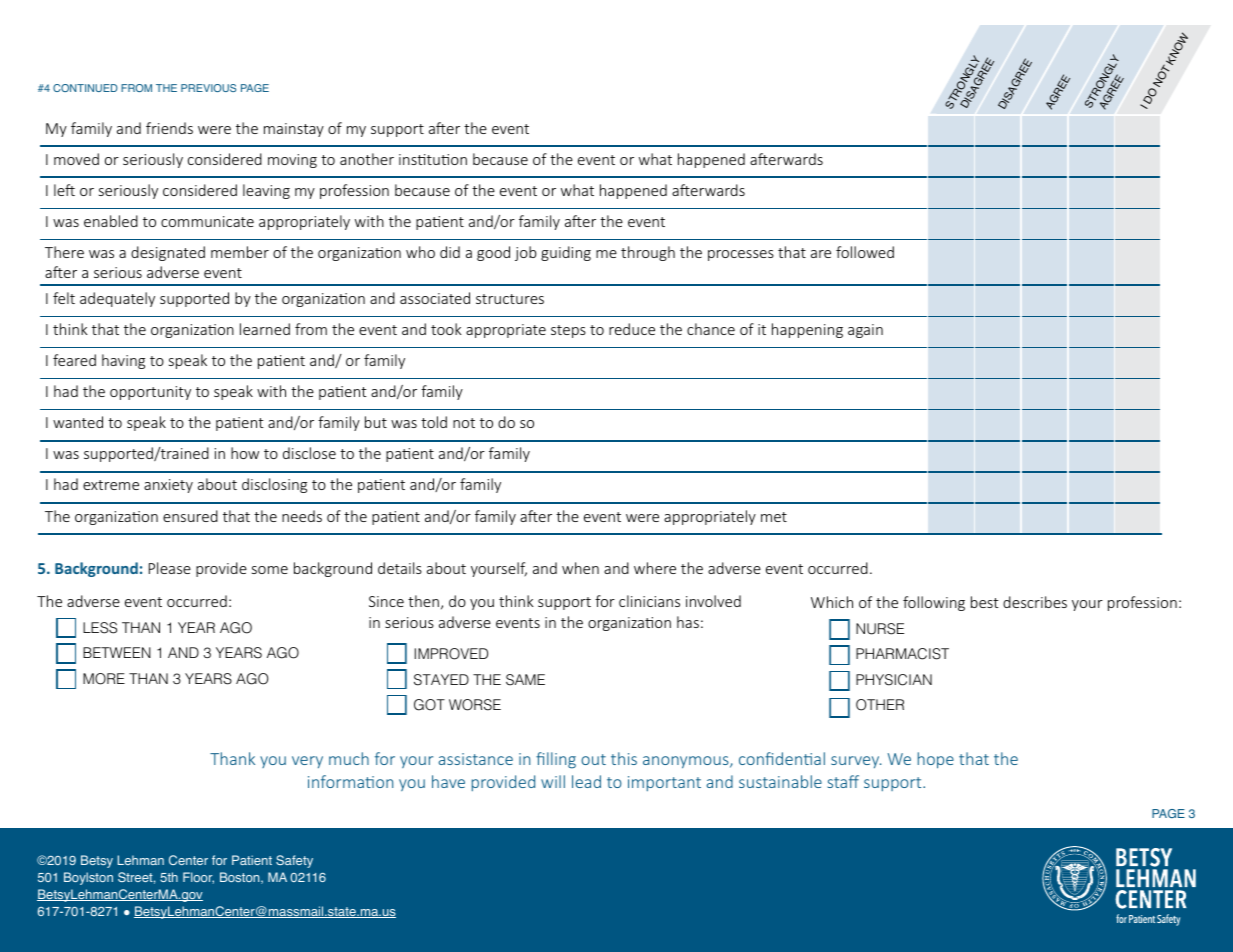 Image resolution: width=1233 pixels, height=952 pixels. What do you see at coordinates (168, 486) in the document?
I see `anxiety` at bounding box center [168, 486].
